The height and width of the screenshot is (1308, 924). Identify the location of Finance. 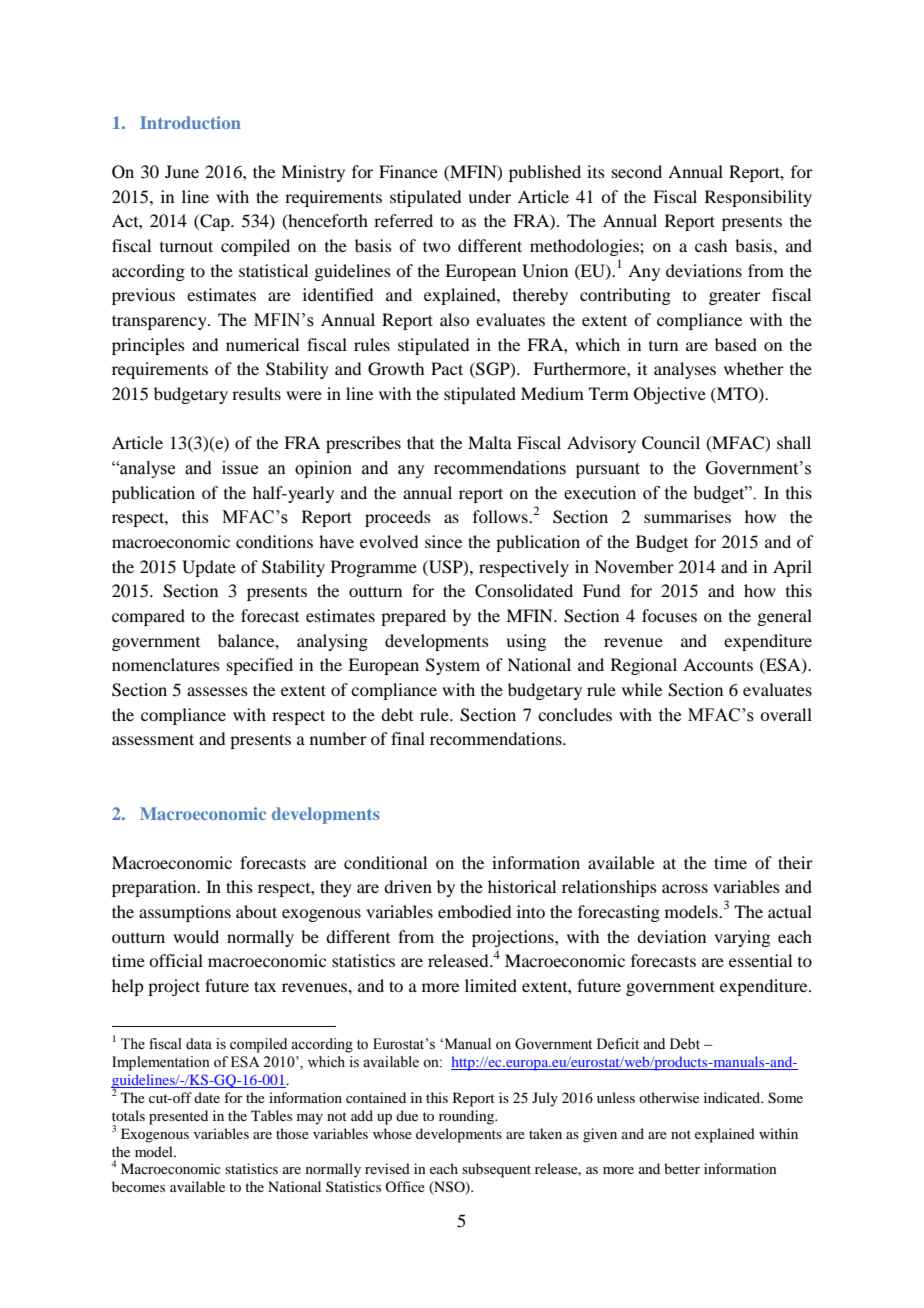
(408, 171).
